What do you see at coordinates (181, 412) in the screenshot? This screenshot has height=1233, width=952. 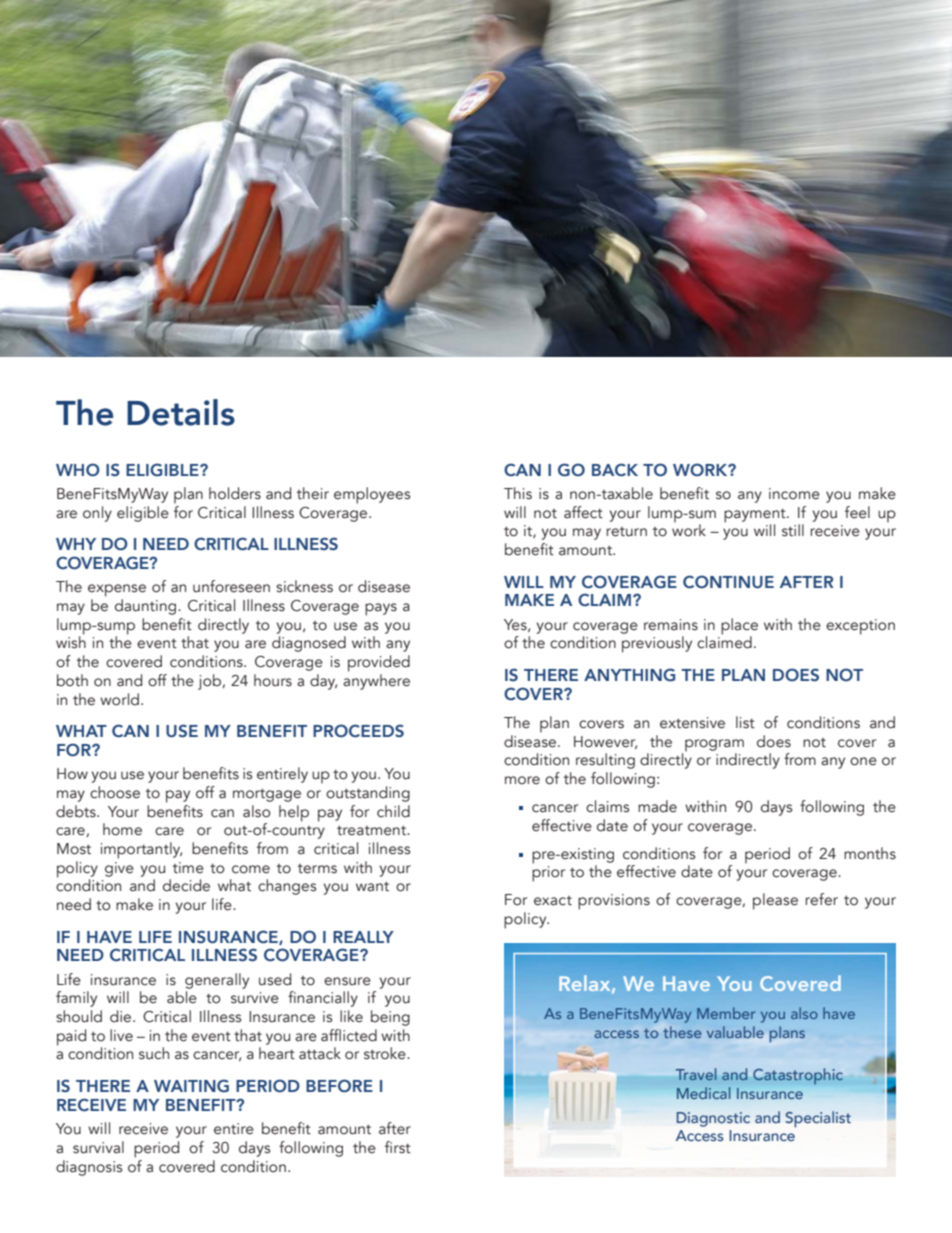 I see `Details` at bounding box center [181, 412].
